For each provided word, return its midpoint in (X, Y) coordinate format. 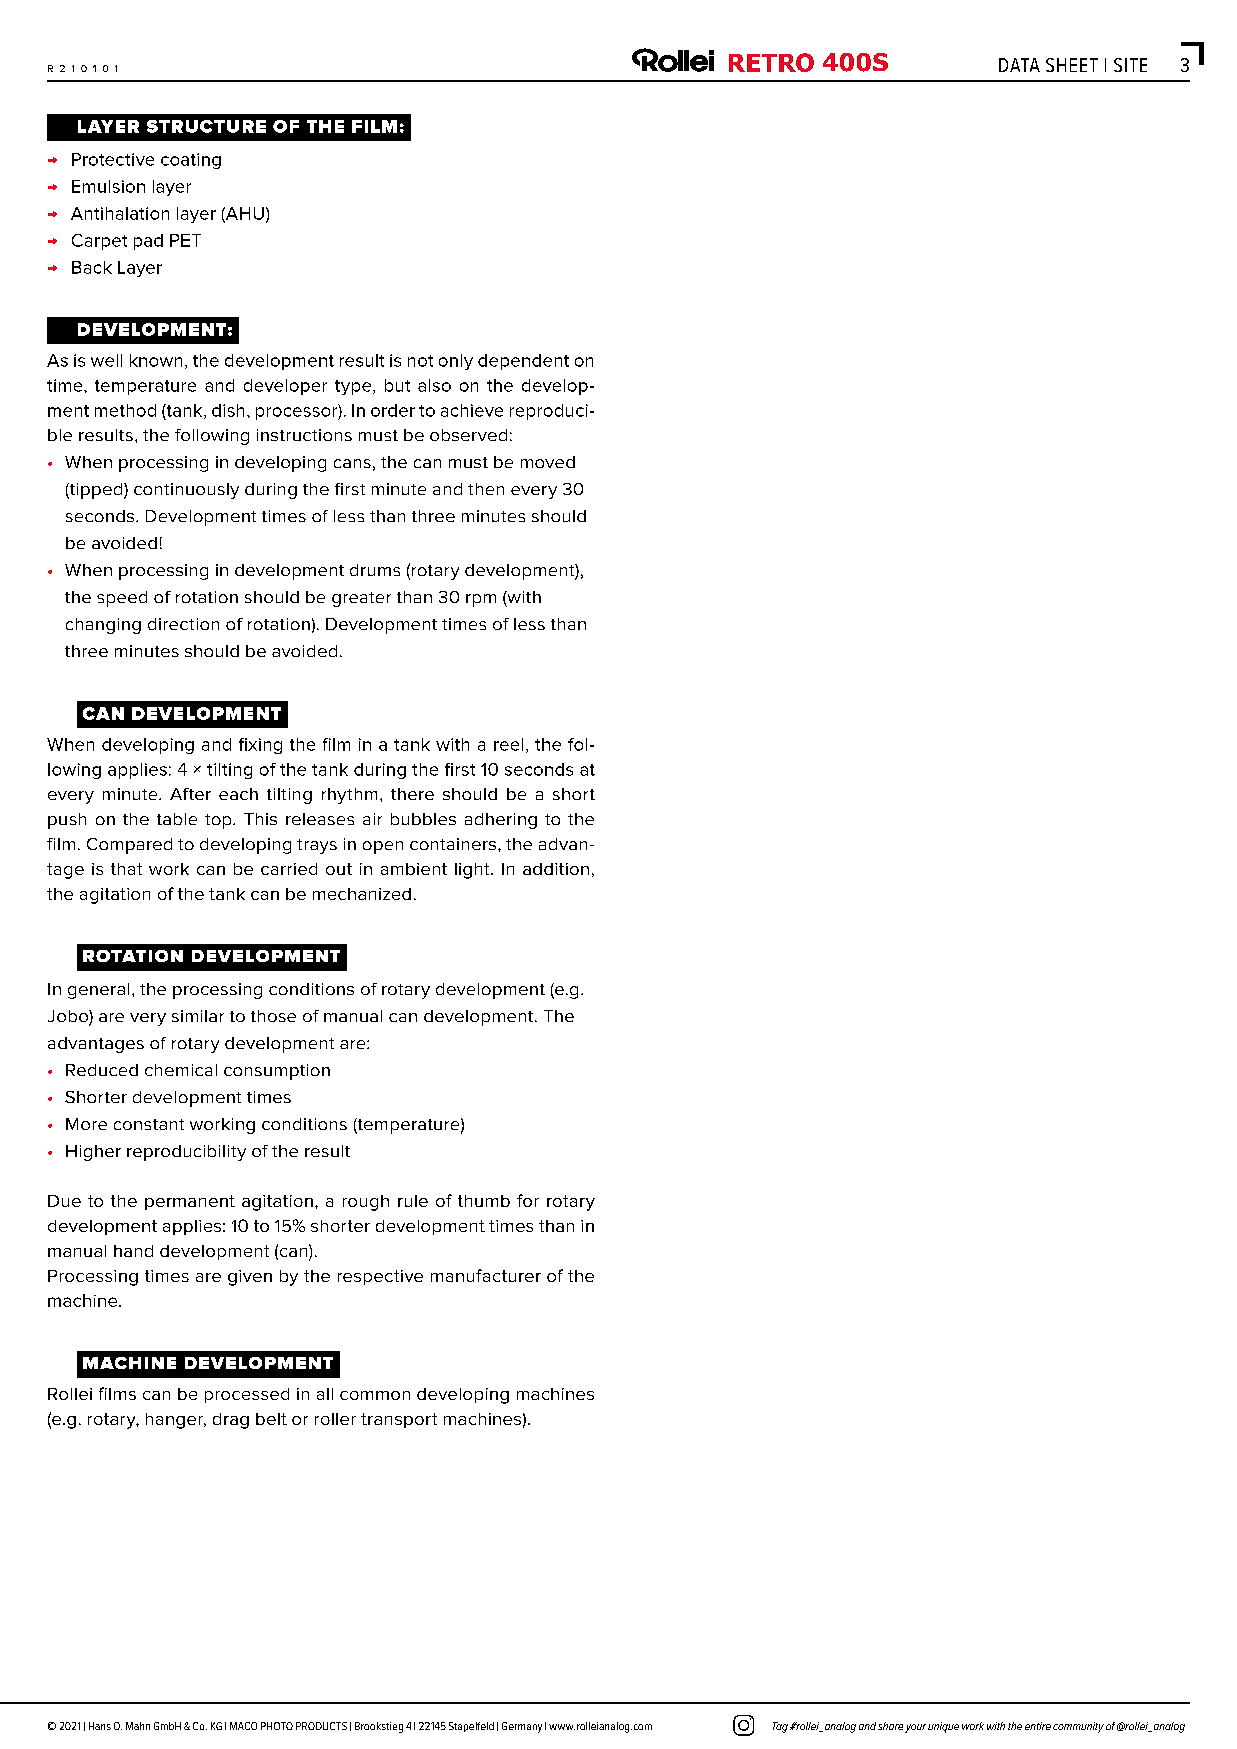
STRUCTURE (206, 126)
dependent (523, 362)
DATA (1019, 65)
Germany (522, 1727)
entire (1038, 1726)
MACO (243, 1726)
